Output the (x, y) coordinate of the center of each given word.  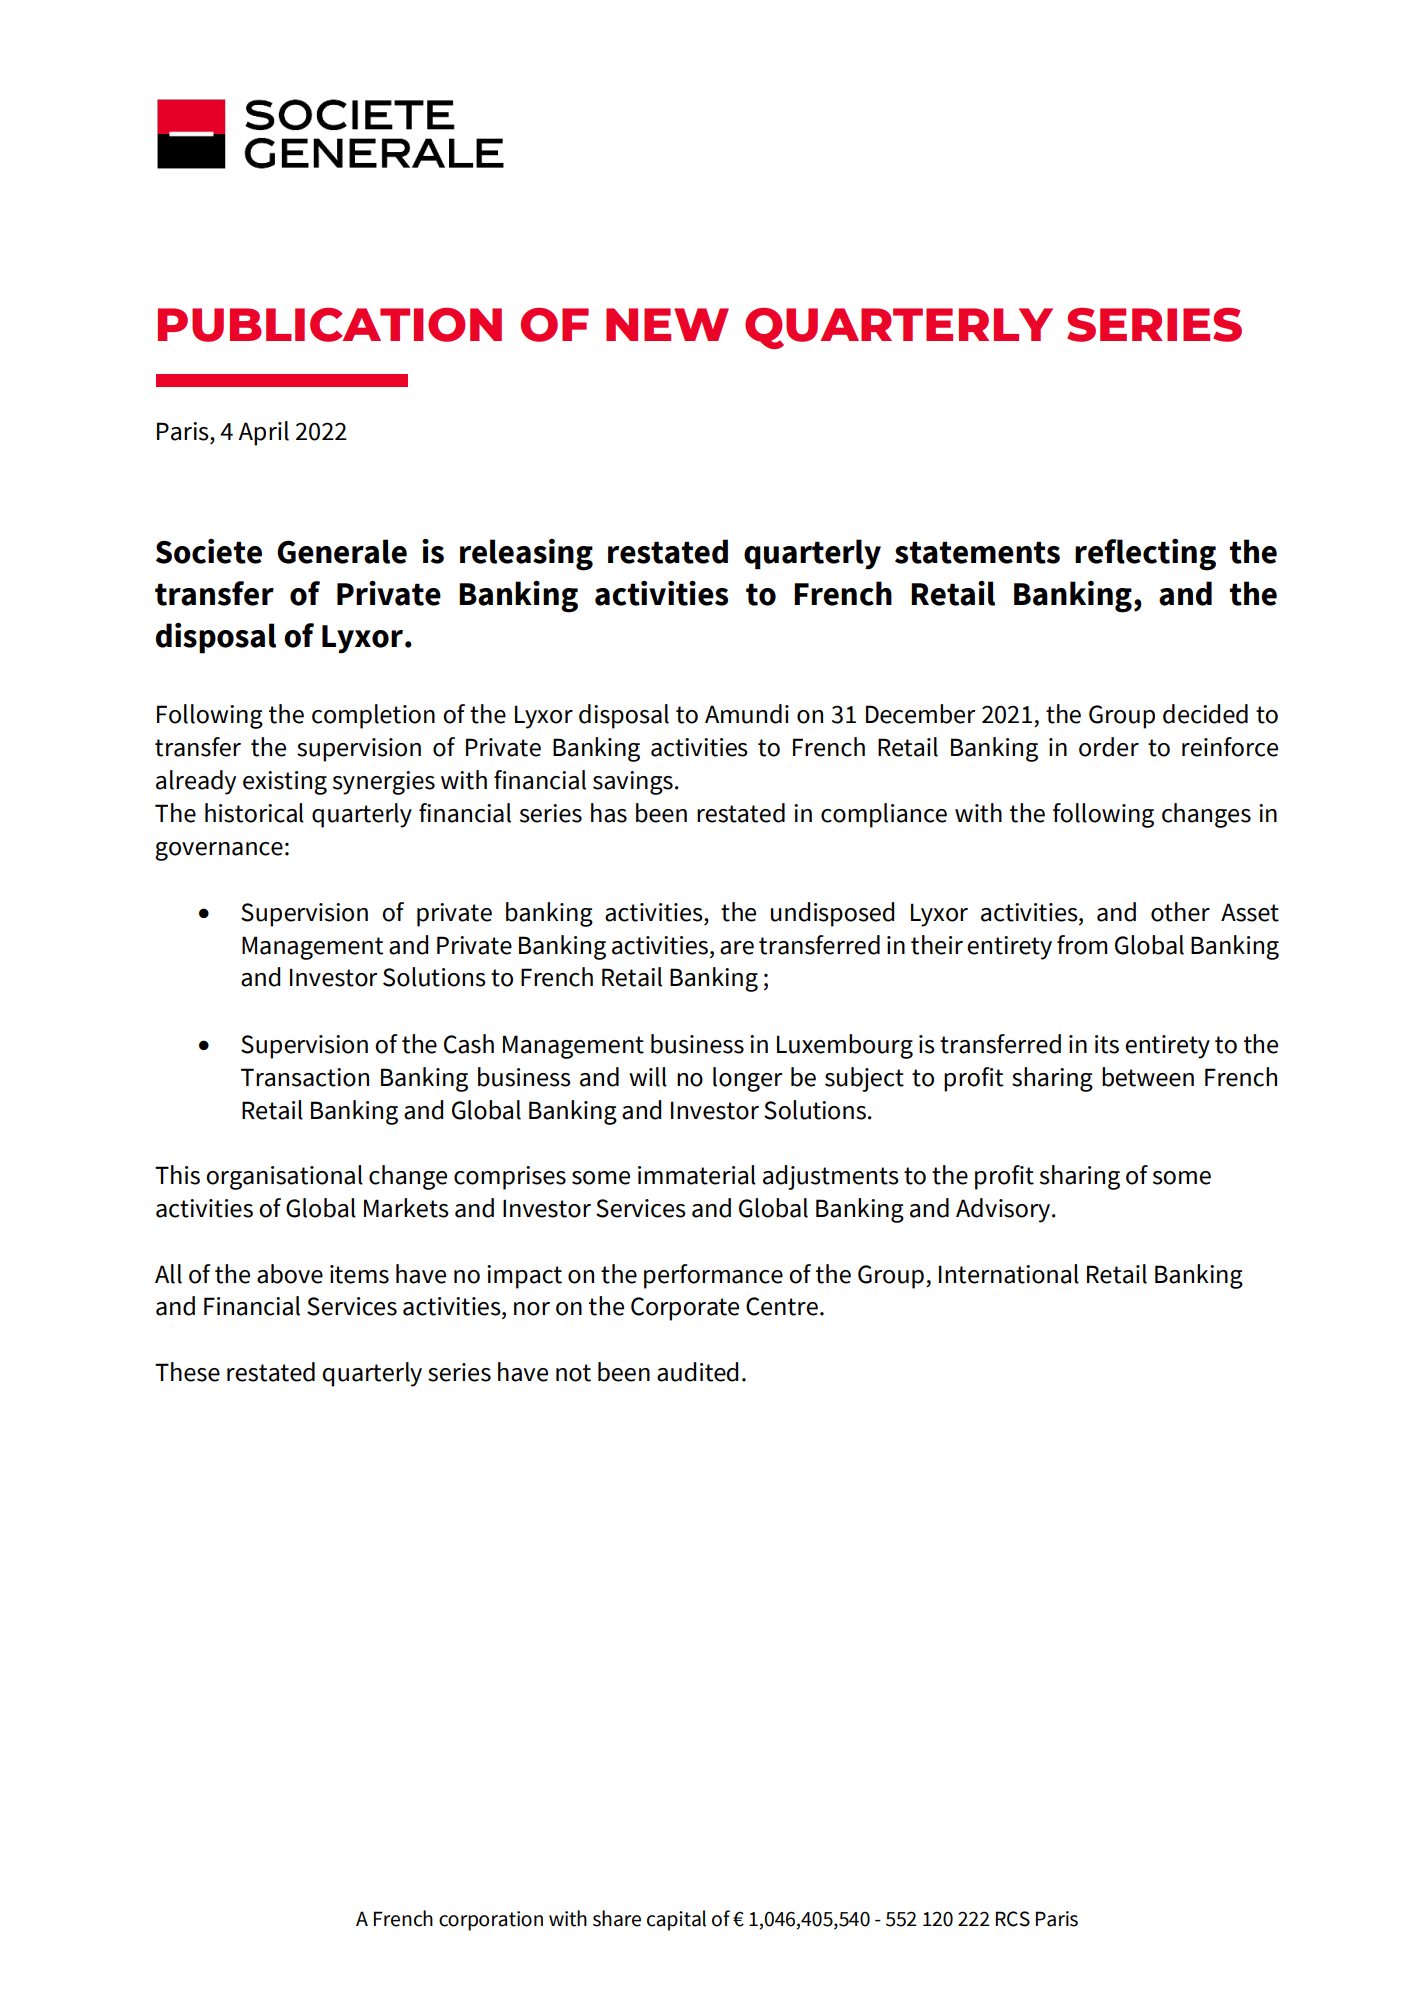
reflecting (1145, 555)
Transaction (305, 1077)
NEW (667, 324)
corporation (491, 1921)
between (1148, 1077)
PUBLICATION (330, 325)
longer (747, 1079)
